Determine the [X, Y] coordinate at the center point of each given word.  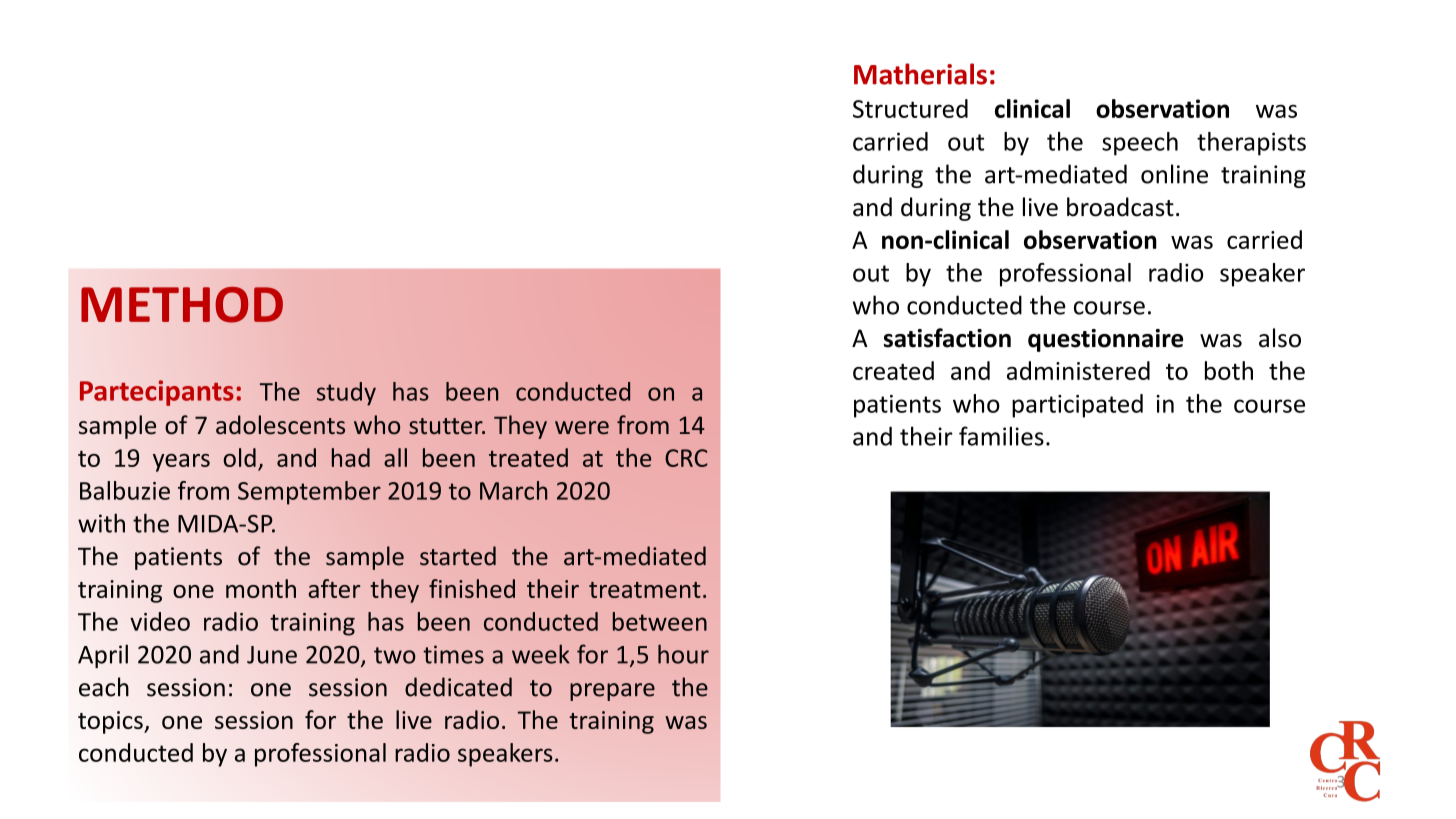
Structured [910, 108]
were [582, 428]
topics [111, 722]
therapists [1251, 144]
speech [1140, 144]
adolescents [280, 425]
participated [1077, 406]
